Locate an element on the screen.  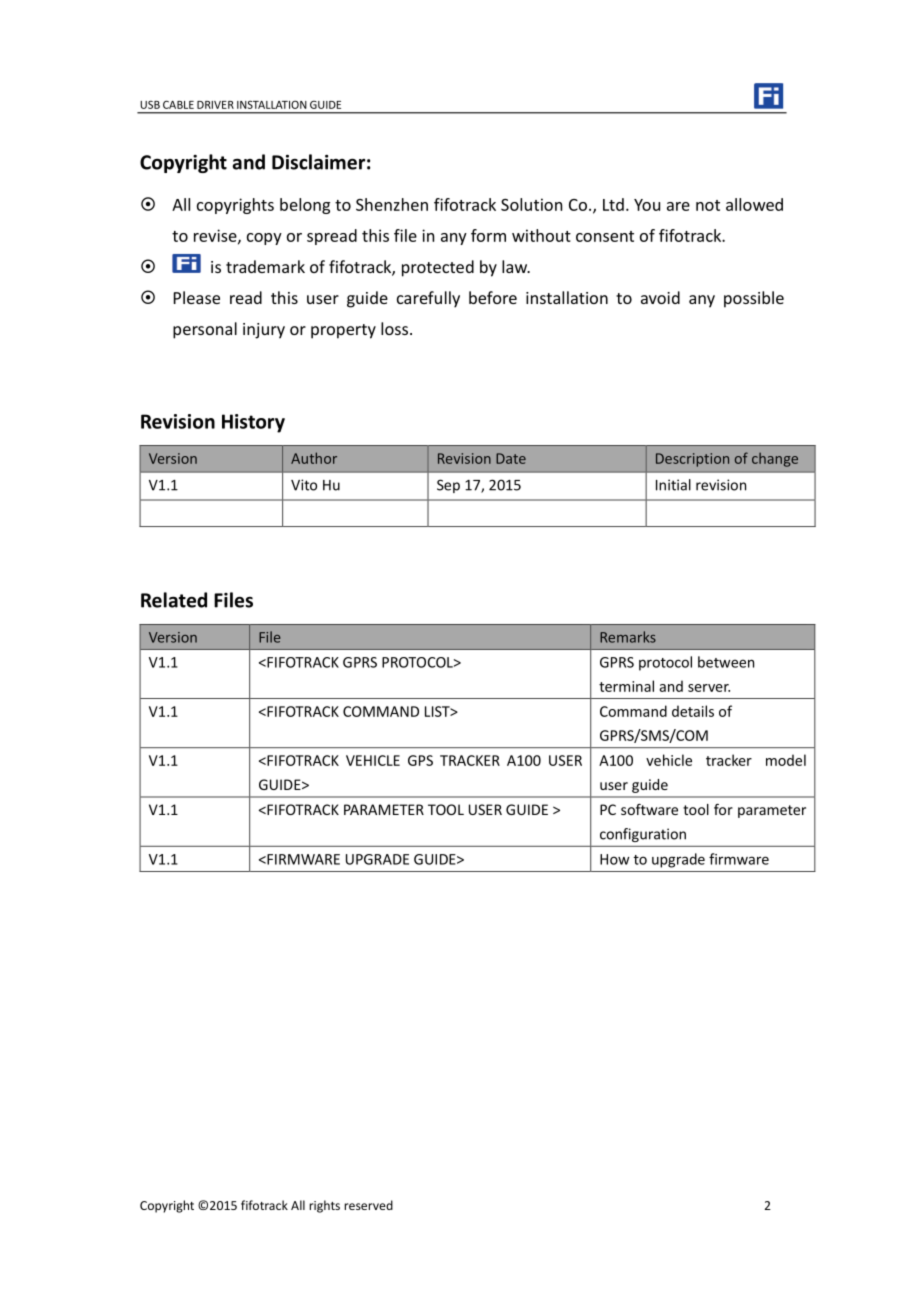
Sep is located at coordinates (448, 486).
